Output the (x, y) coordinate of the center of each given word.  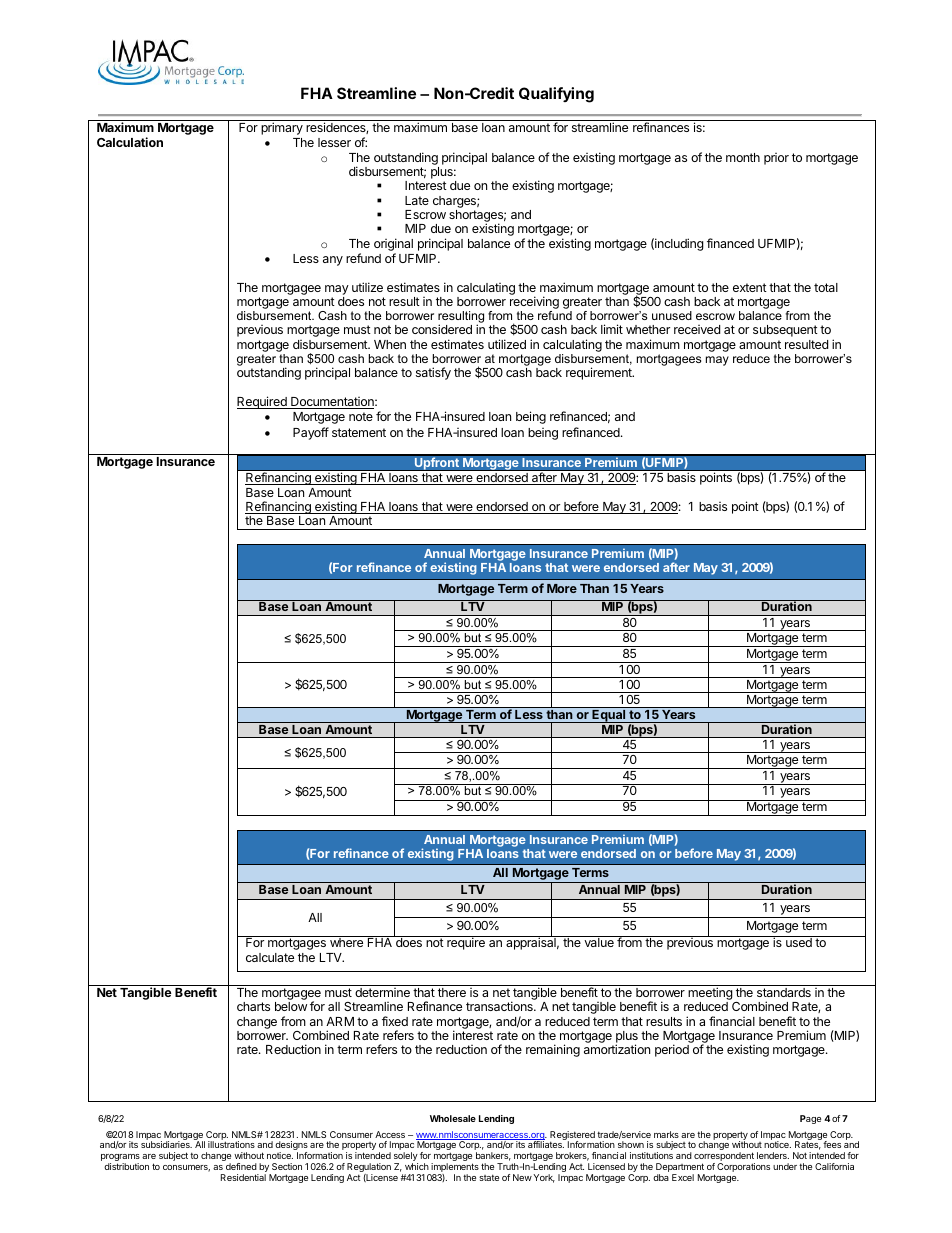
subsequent (785, 331)
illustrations (231, 1144)
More (562, 588)
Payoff (311, 433)
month (743, 157)
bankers (493, 1156)
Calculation (130, 142)
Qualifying (556, 95)
